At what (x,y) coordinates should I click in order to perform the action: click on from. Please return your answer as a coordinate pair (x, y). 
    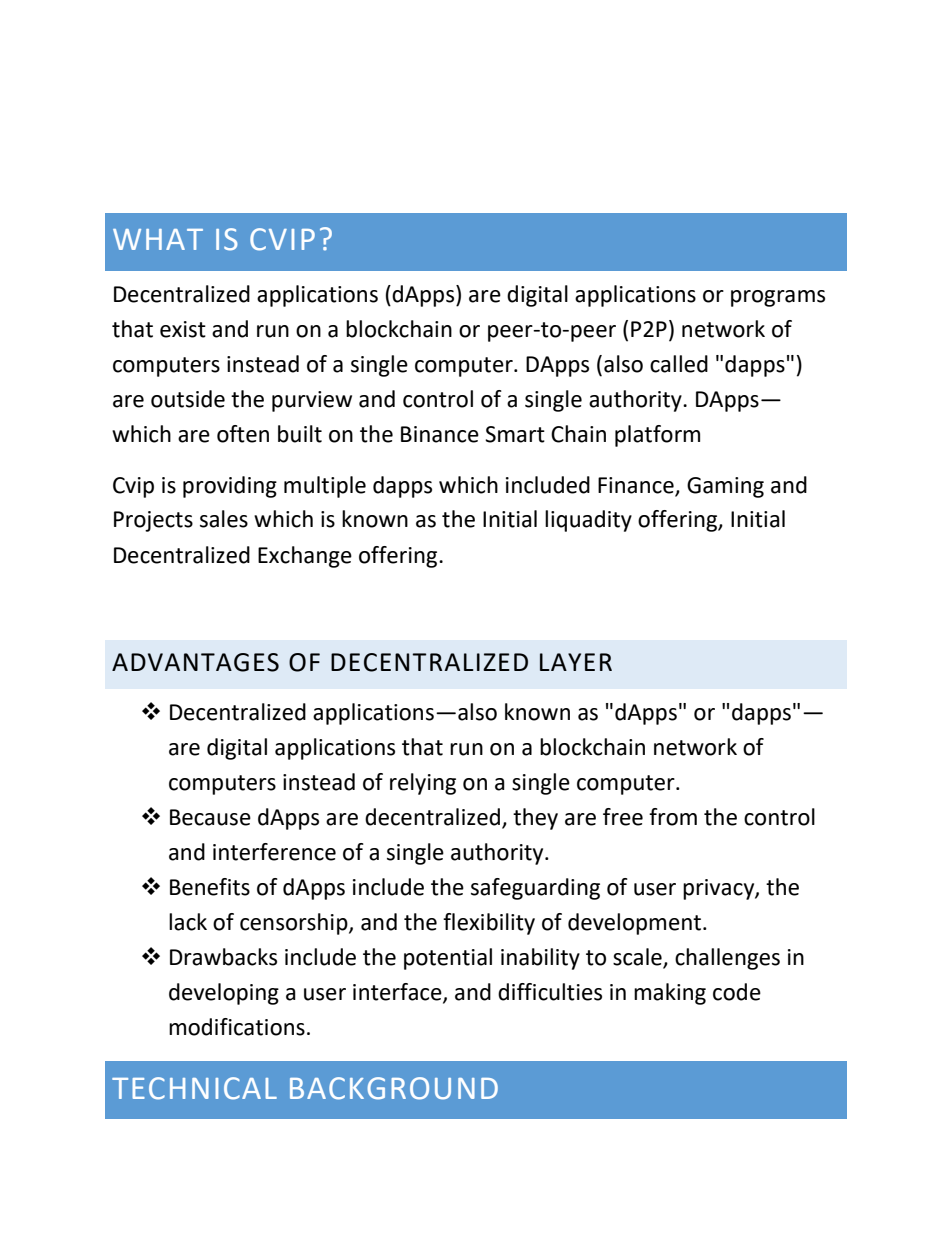
    Looking at the image, I should click on (673, 817).
